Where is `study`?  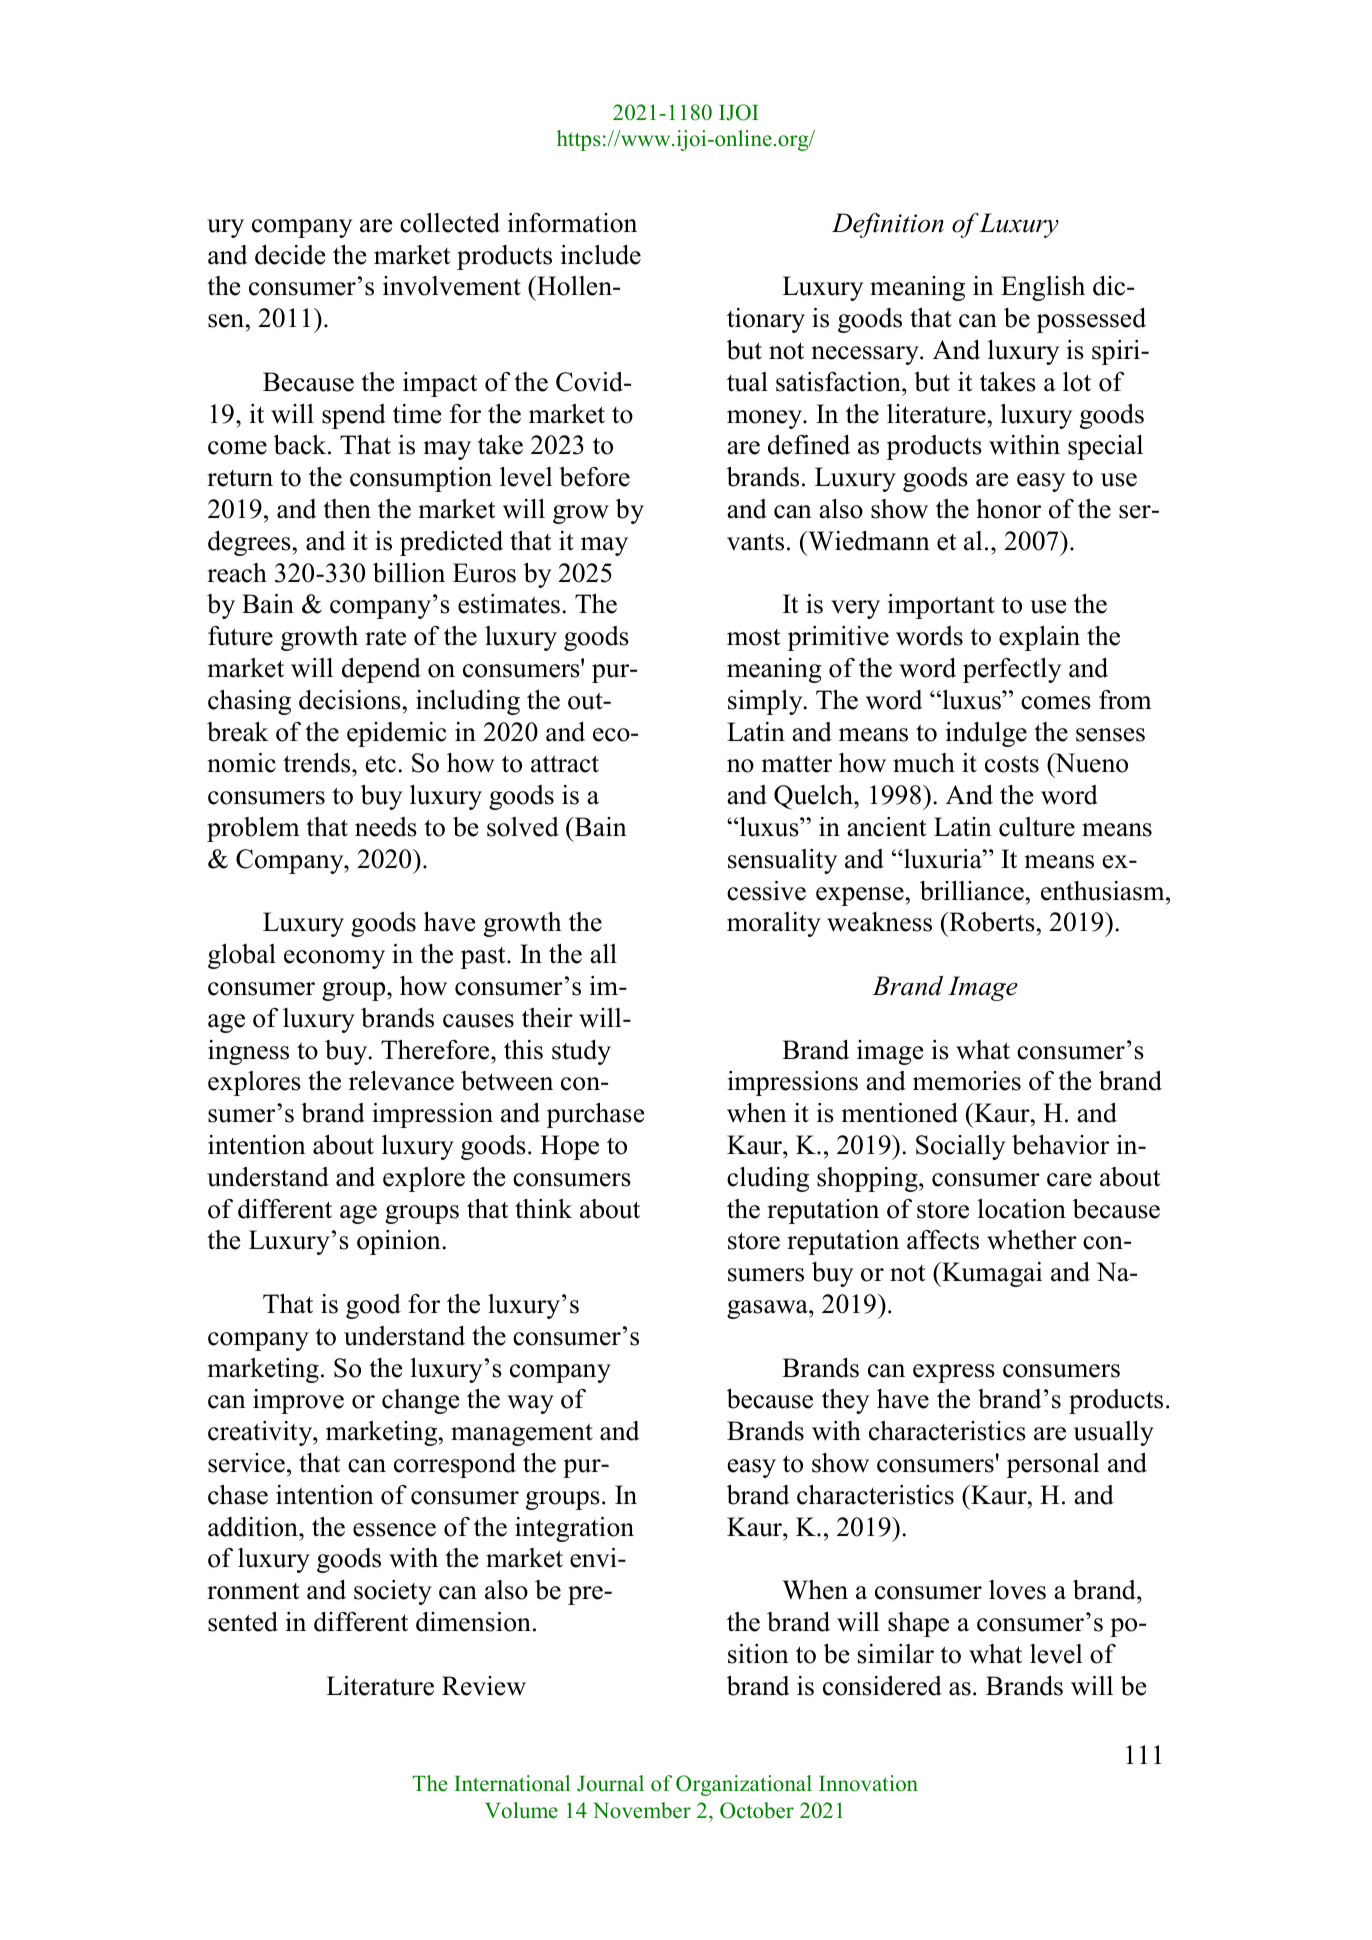
study is located at coordinates (581, 1052).
